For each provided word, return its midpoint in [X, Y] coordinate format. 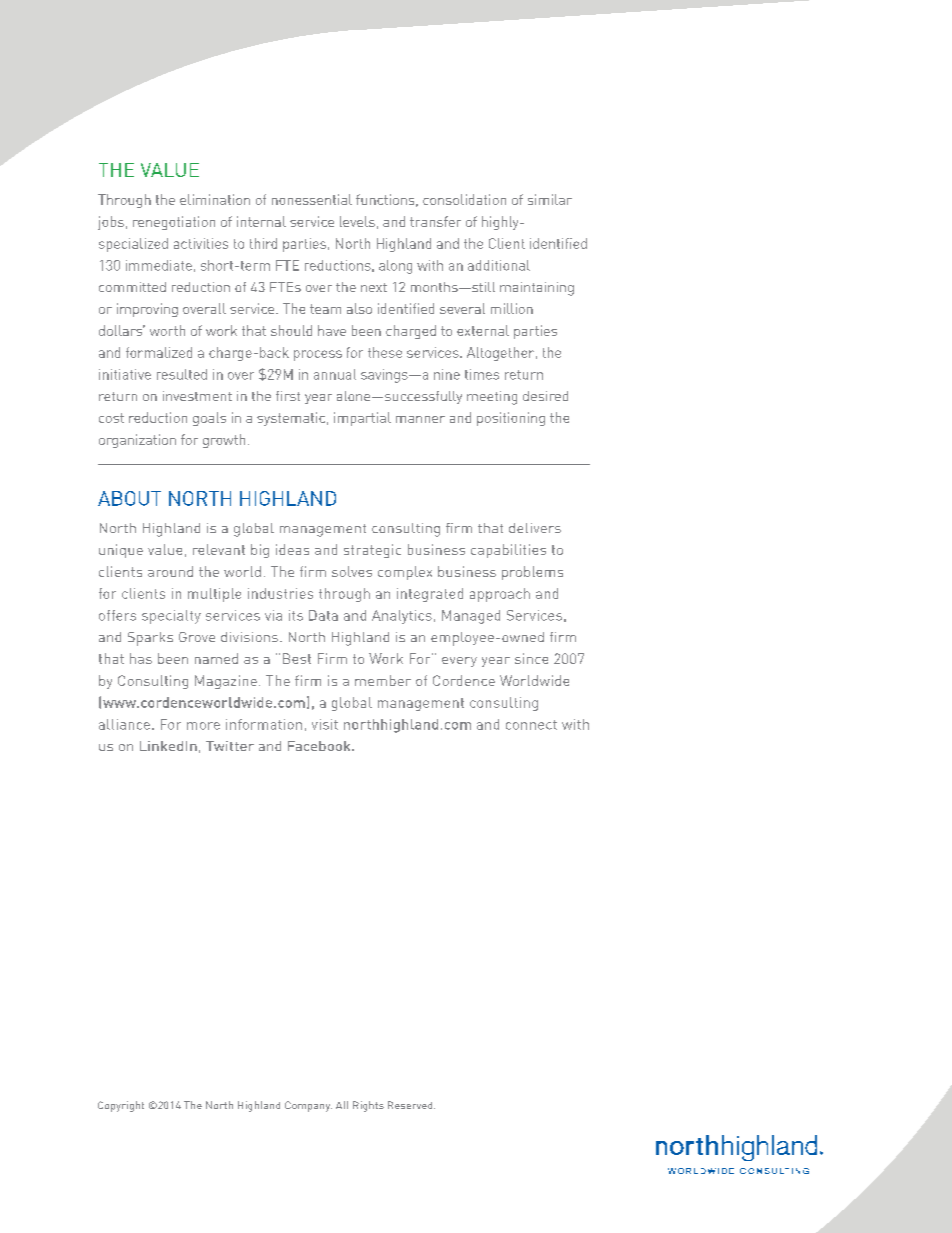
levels [357, 221]
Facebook [320, 746]
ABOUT [129, 498]
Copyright [121, 1106]
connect [531, 725]
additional [499, 265]
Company [308, 1106]
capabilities [508, 551]
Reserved [411, 1105]
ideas [292, 549]
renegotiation [174, 223]
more [203, 726]
